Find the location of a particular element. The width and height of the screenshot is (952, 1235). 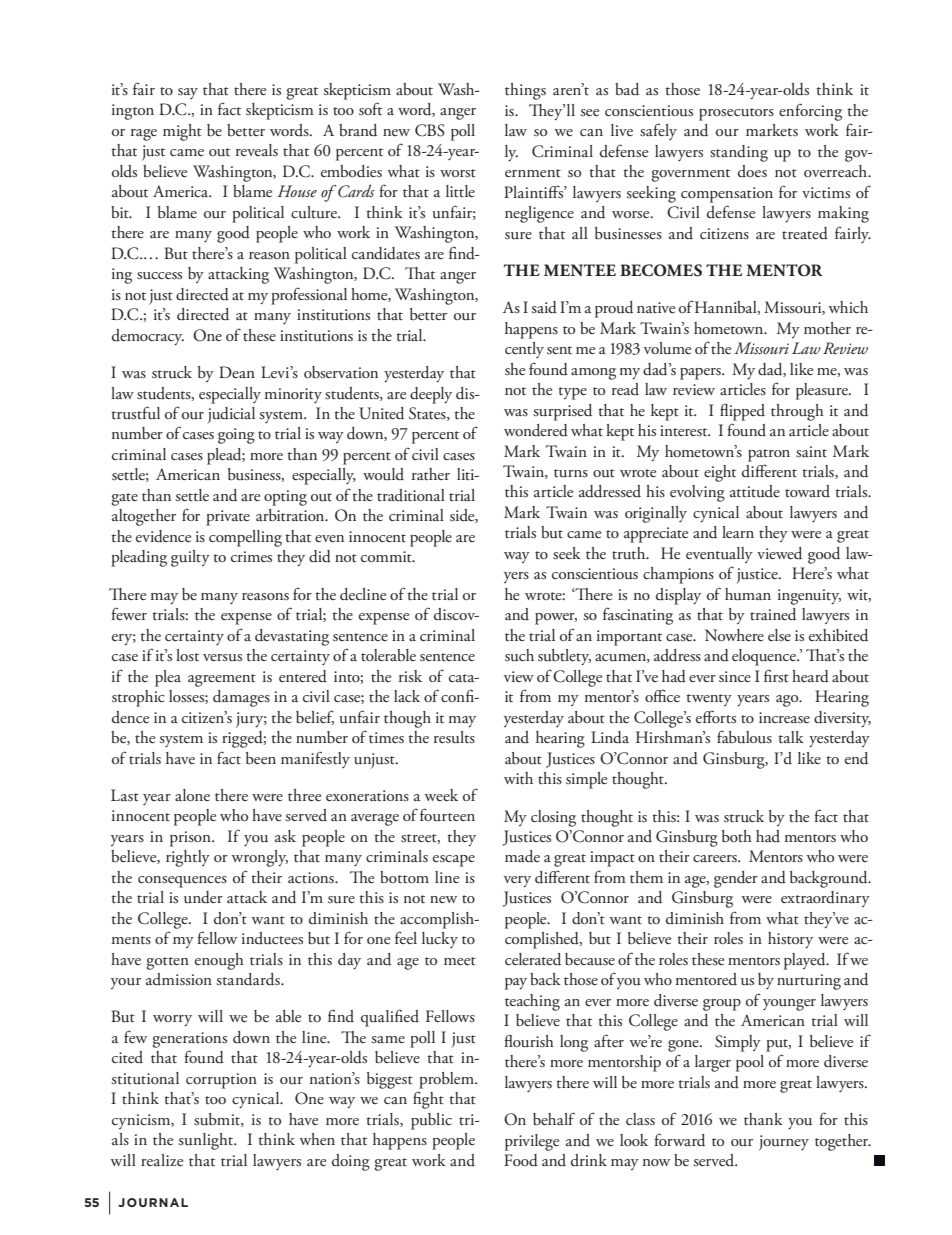

prosecutors is located at coordinates (736, 114).
